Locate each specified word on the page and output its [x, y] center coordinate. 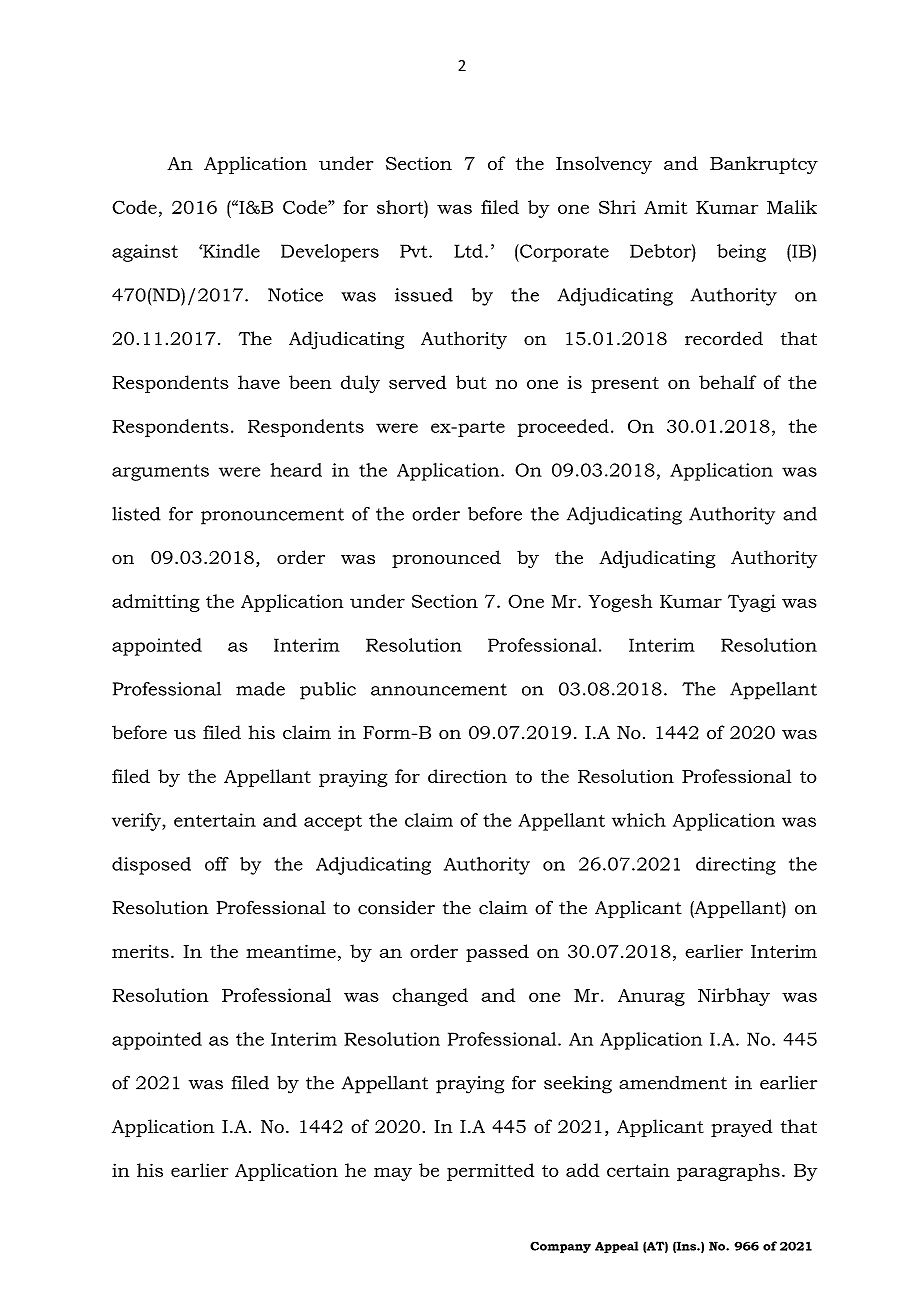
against [145, 253]
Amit [665, 207]
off [217, 864]
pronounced [446, 559]
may [393, 1174]
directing [736, 866]
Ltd [468, 251]
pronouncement [272, 516]
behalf [727, 382]
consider [396, 907]
